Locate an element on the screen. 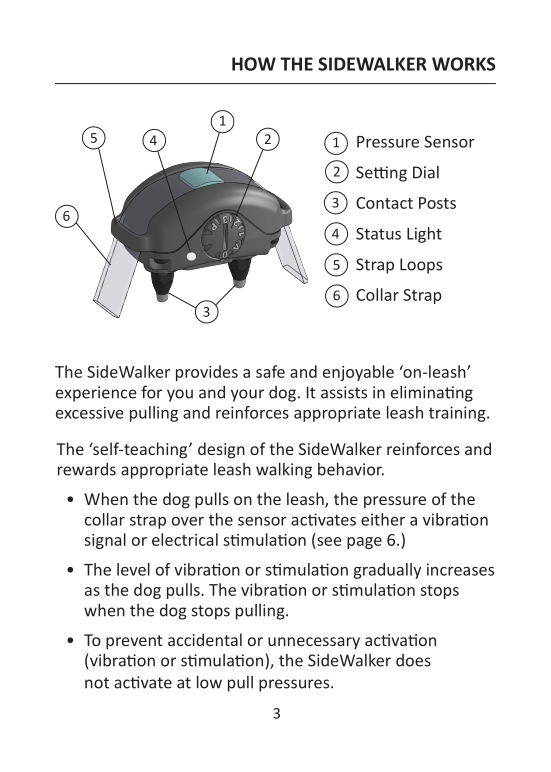  WORKS is located at coordinates (464, 64).
